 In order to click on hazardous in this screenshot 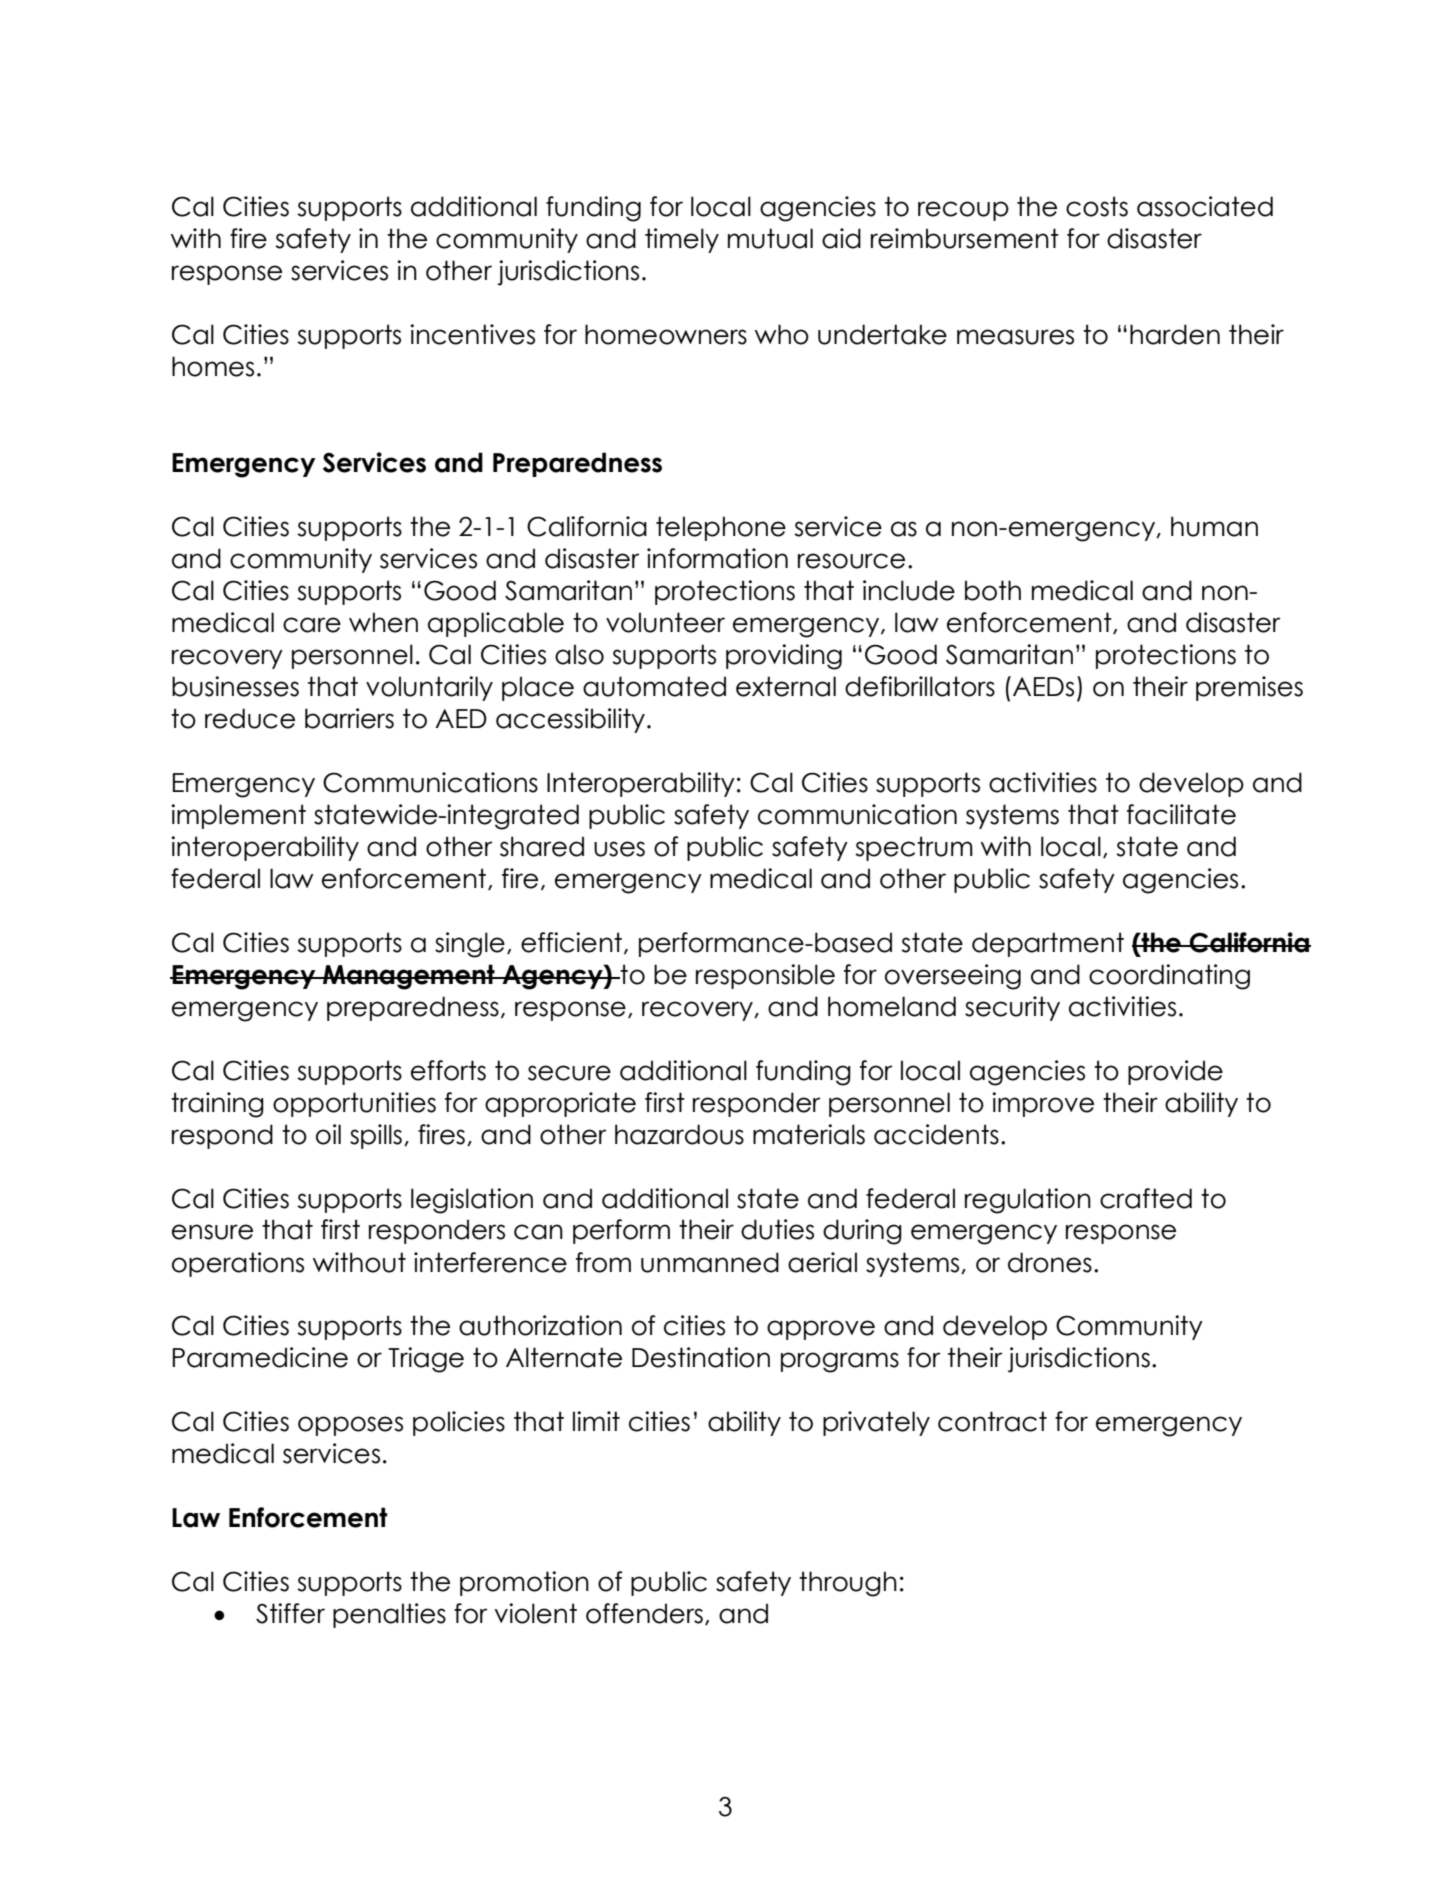, I will do `click(679, 1134)`.
